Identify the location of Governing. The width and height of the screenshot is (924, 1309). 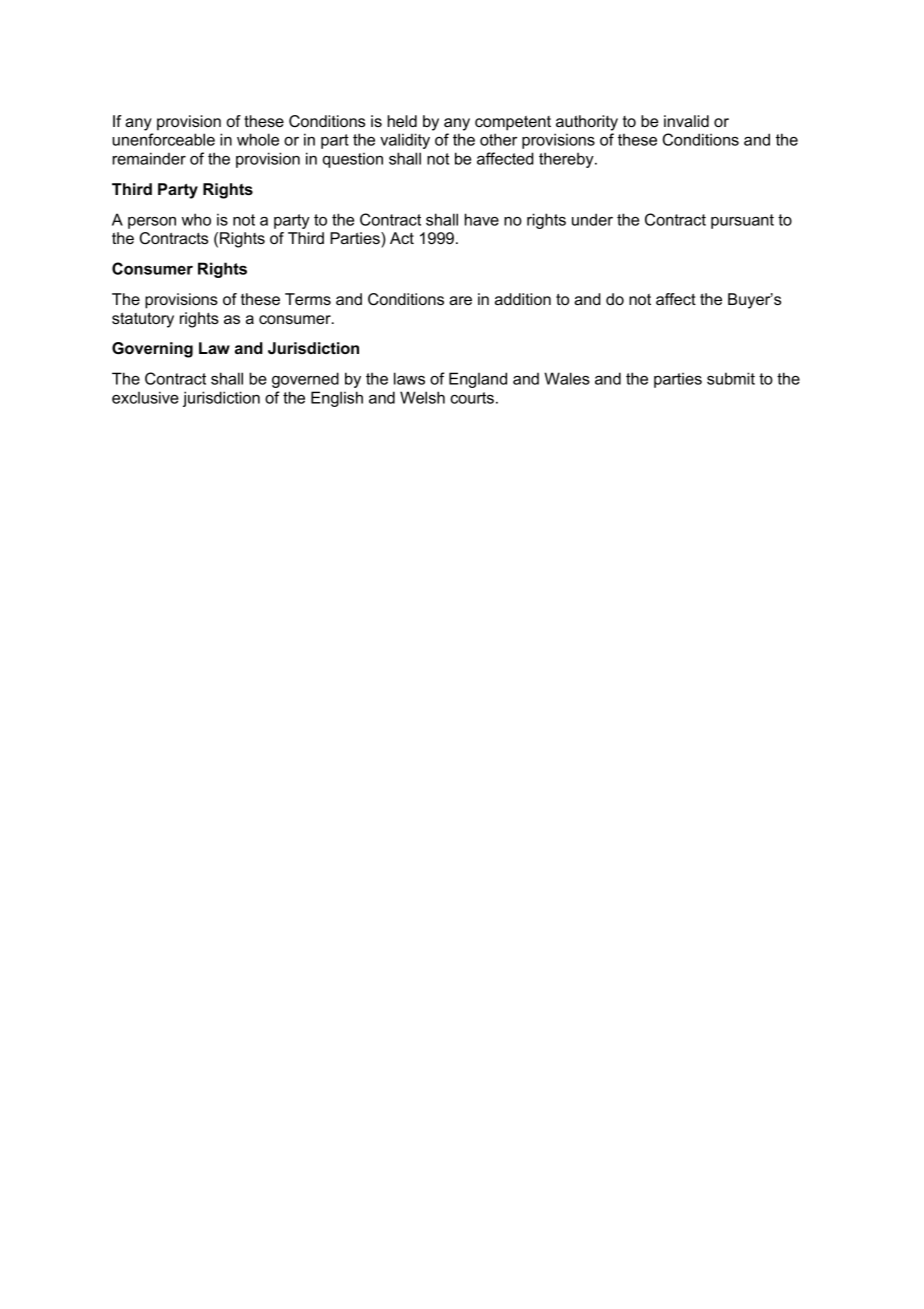
(152, 350).
